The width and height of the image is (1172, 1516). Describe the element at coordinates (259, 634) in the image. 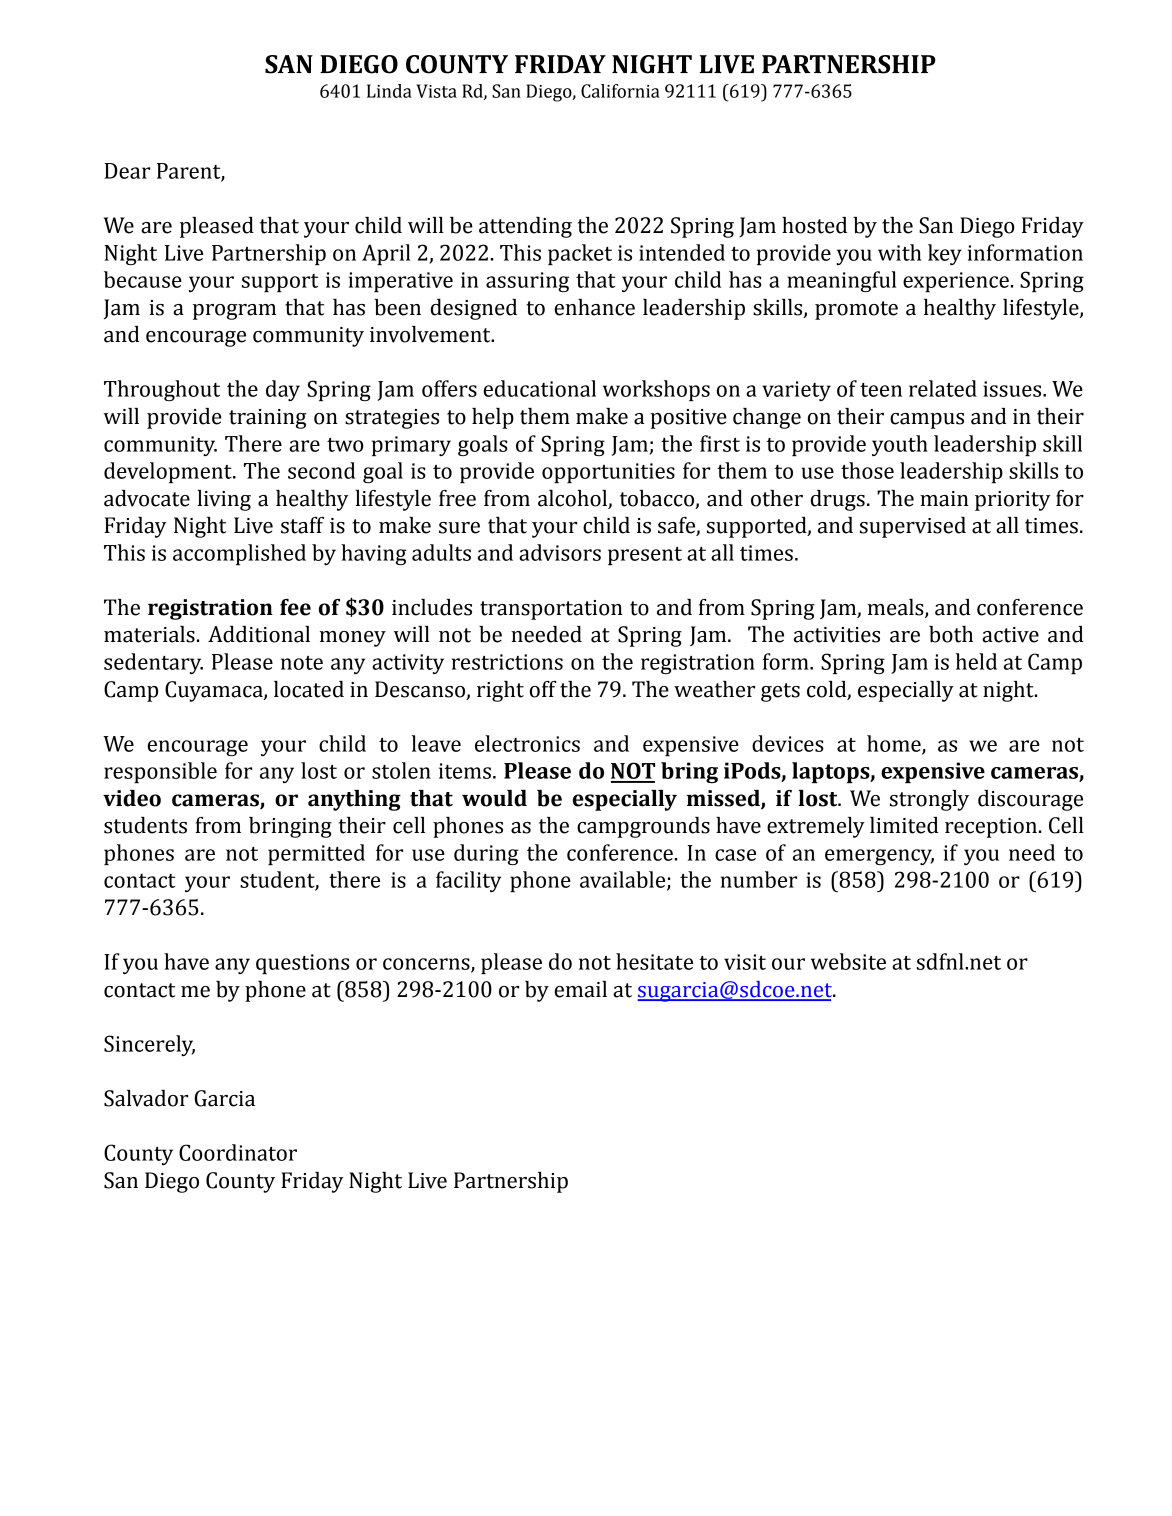

I see `Additional` at that location.
